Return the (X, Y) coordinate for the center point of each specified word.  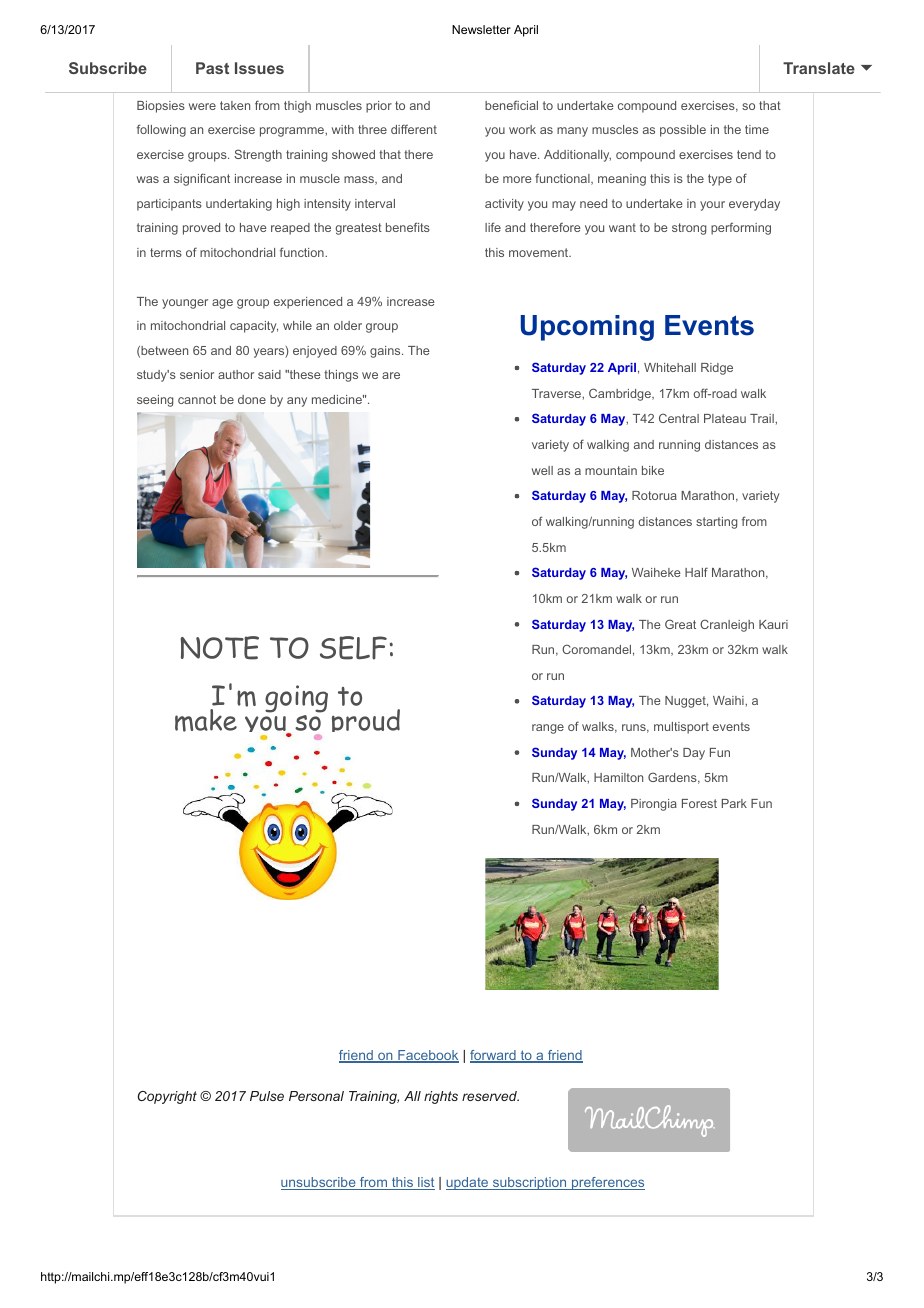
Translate (819, 68)
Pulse (267, 1096)
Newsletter (481, 29)
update (468, 1183)
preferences (607, 1183)
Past (212, 68)
